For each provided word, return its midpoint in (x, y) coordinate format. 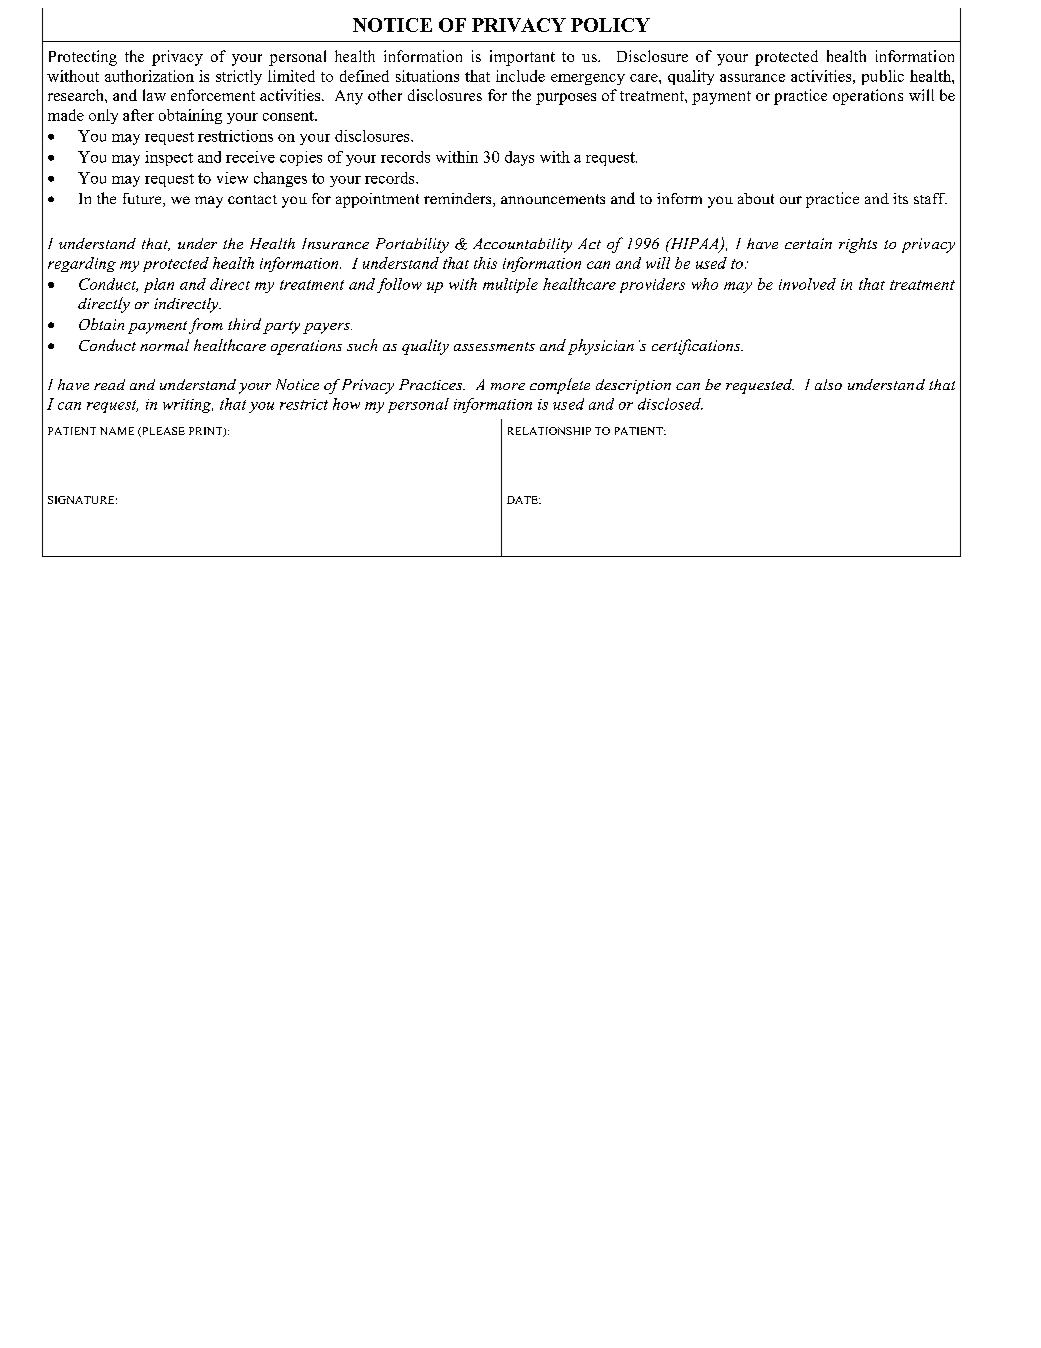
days (519, 158)
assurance (752, 78)
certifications (697, 347)
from (206, 326)
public (883, 77)
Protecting (83, 58)
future (143, 200)
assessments (494, 346)
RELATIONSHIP (549, 431)
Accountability (522, 245)
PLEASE (162, 432)
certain (808, 243)
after (138, 115)
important (522, 58)
